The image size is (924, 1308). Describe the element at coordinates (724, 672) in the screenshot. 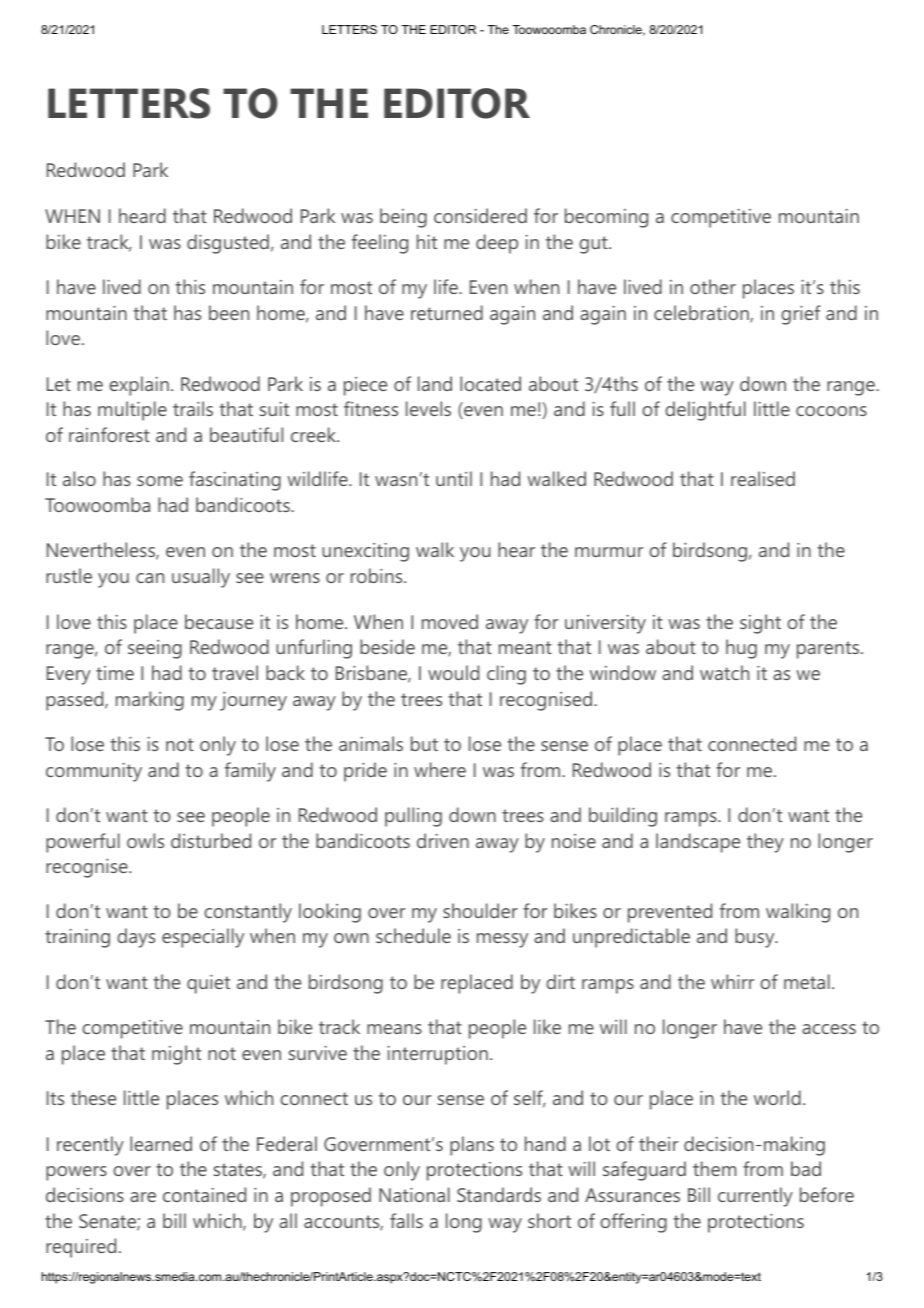

I see `watch` at that location.
